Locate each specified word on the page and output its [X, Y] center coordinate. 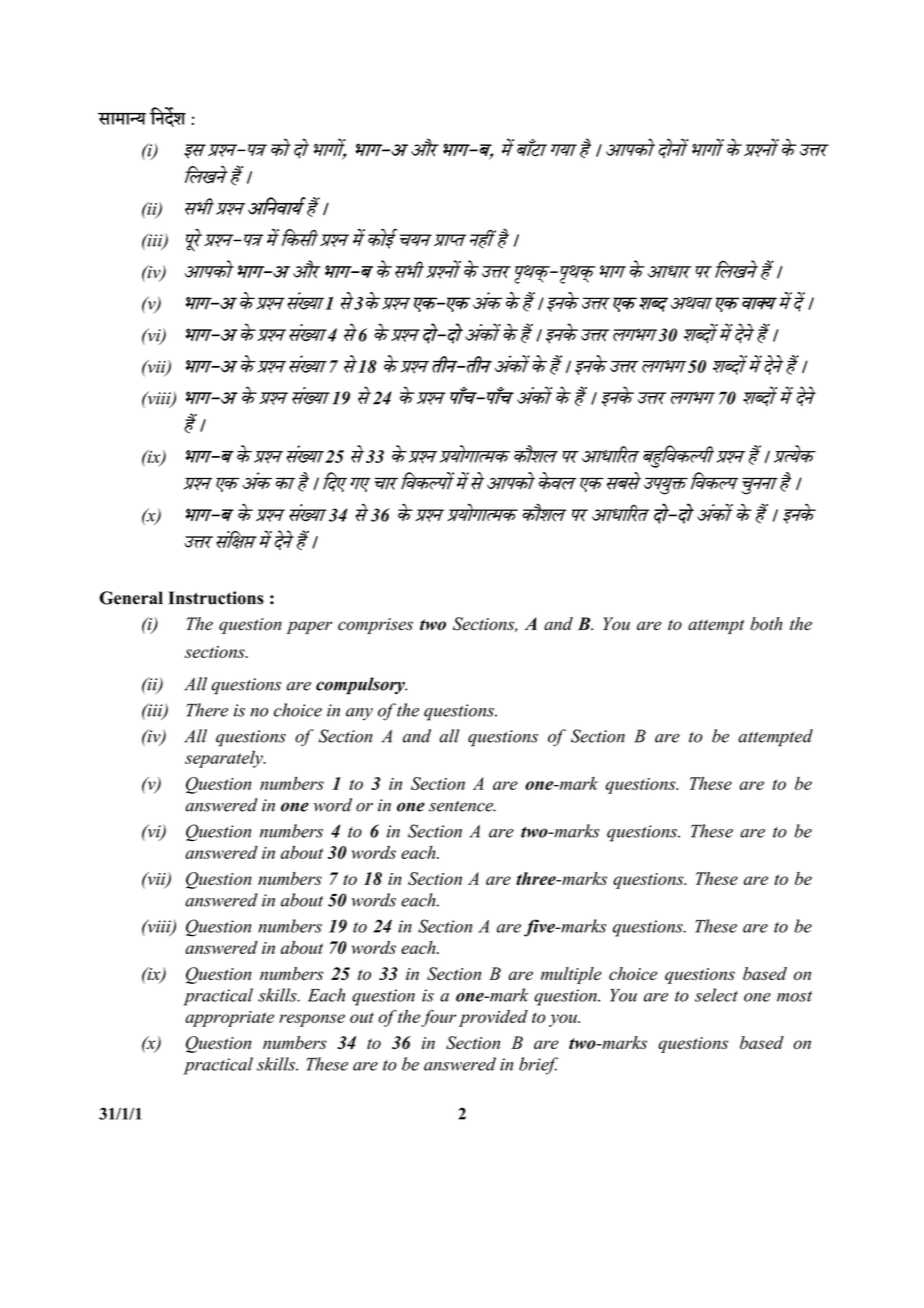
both [766, 624]
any [359, 714]
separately [225, 759]
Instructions [216, 598]
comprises [375, 626]
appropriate [229, 1019]
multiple [571, 975]
